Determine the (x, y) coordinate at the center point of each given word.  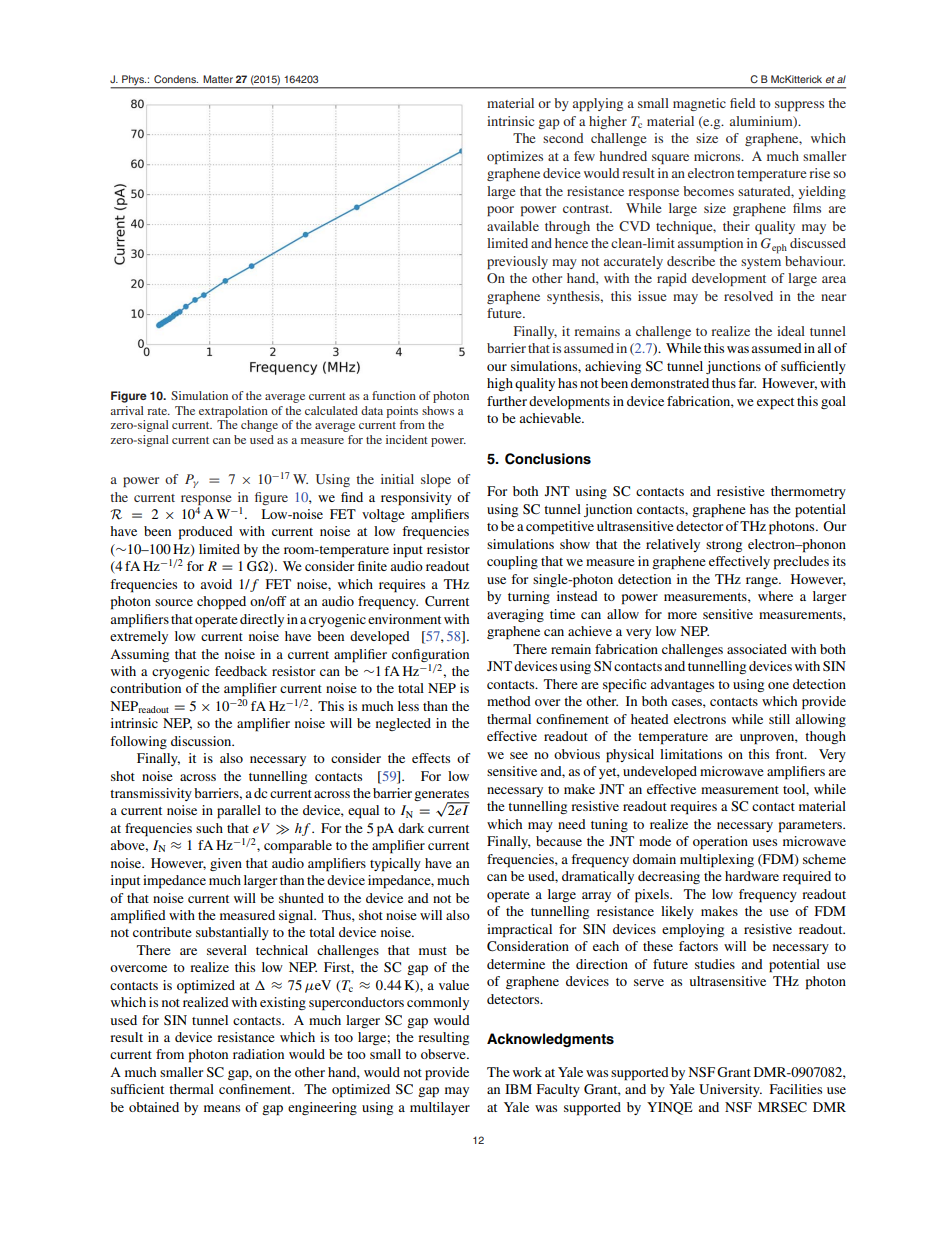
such (209, 828)
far (747, 383)
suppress (799, 106)
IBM (518, 1089)
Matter (218, 79)
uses (764, 842)
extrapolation (233, 412)
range (763, 582)
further (507, 401)
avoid (216, 584)
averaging (515, 615)
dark (411, 828)
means (222, 1108)
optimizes (515, 157)
